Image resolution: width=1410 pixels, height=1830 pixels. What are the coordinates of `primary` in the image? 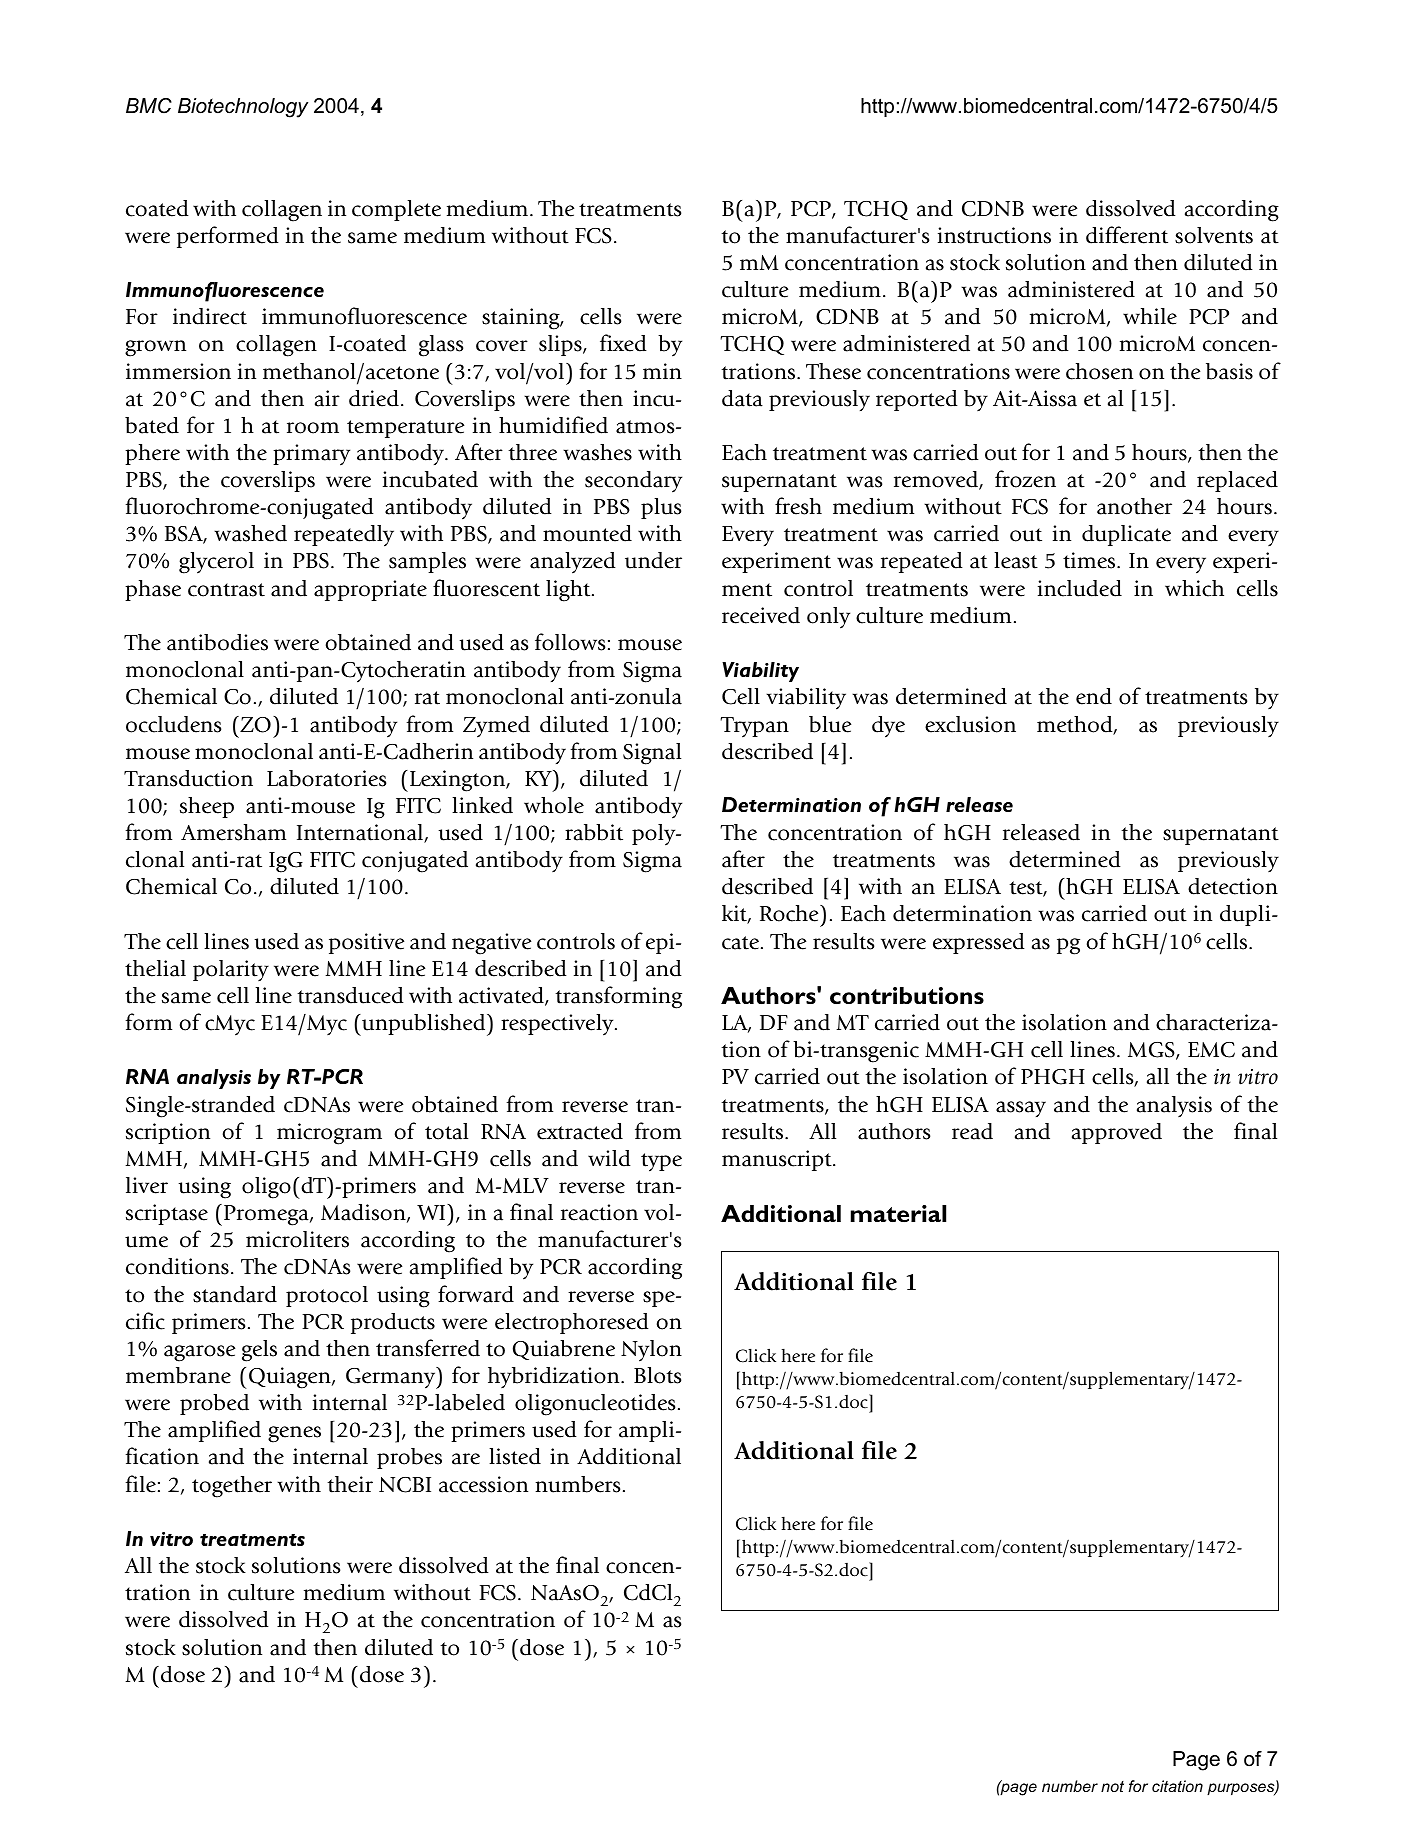 It's located at (311, 455).
